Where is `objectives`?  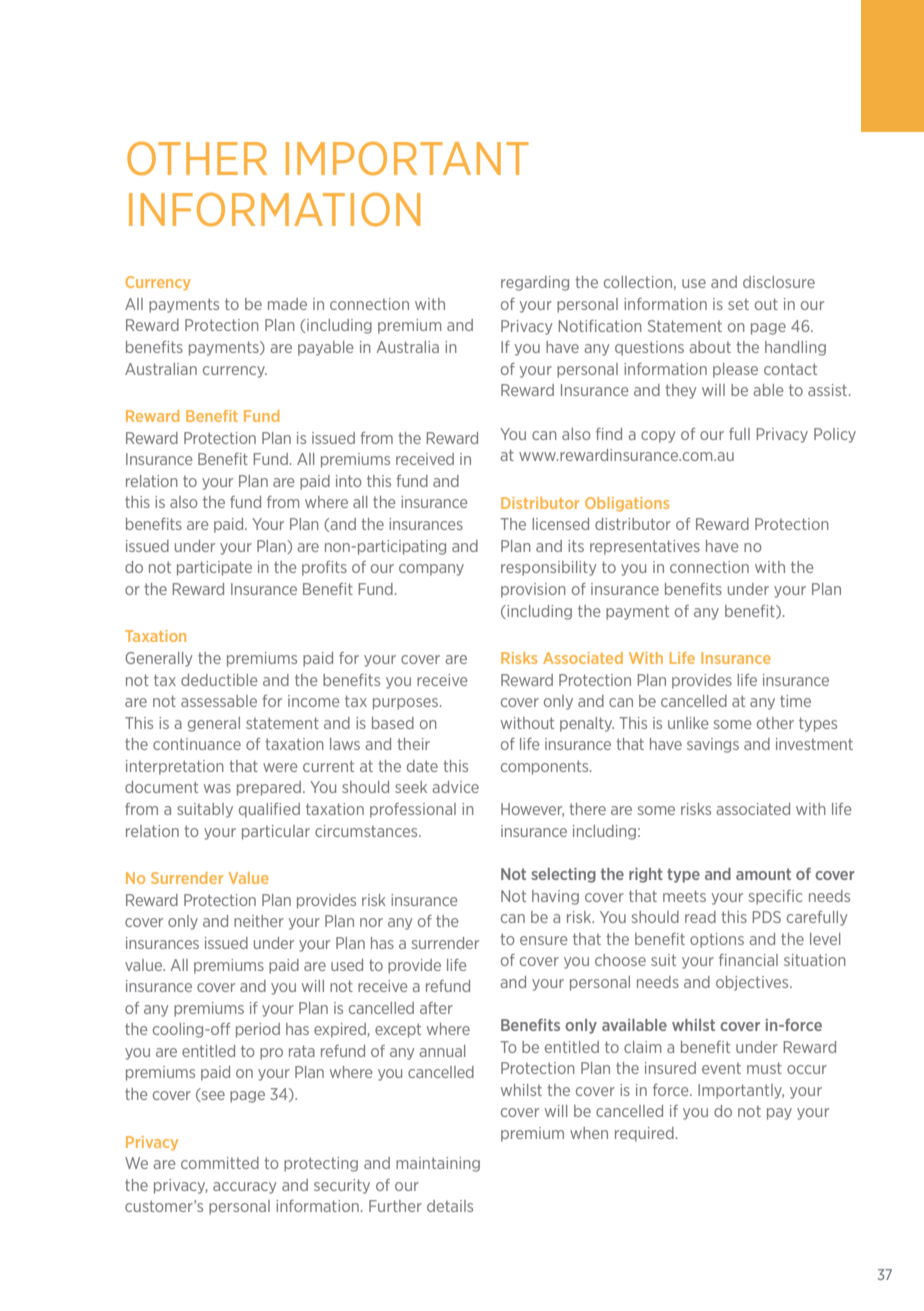
objectives is located at coordinates (753, 983).
